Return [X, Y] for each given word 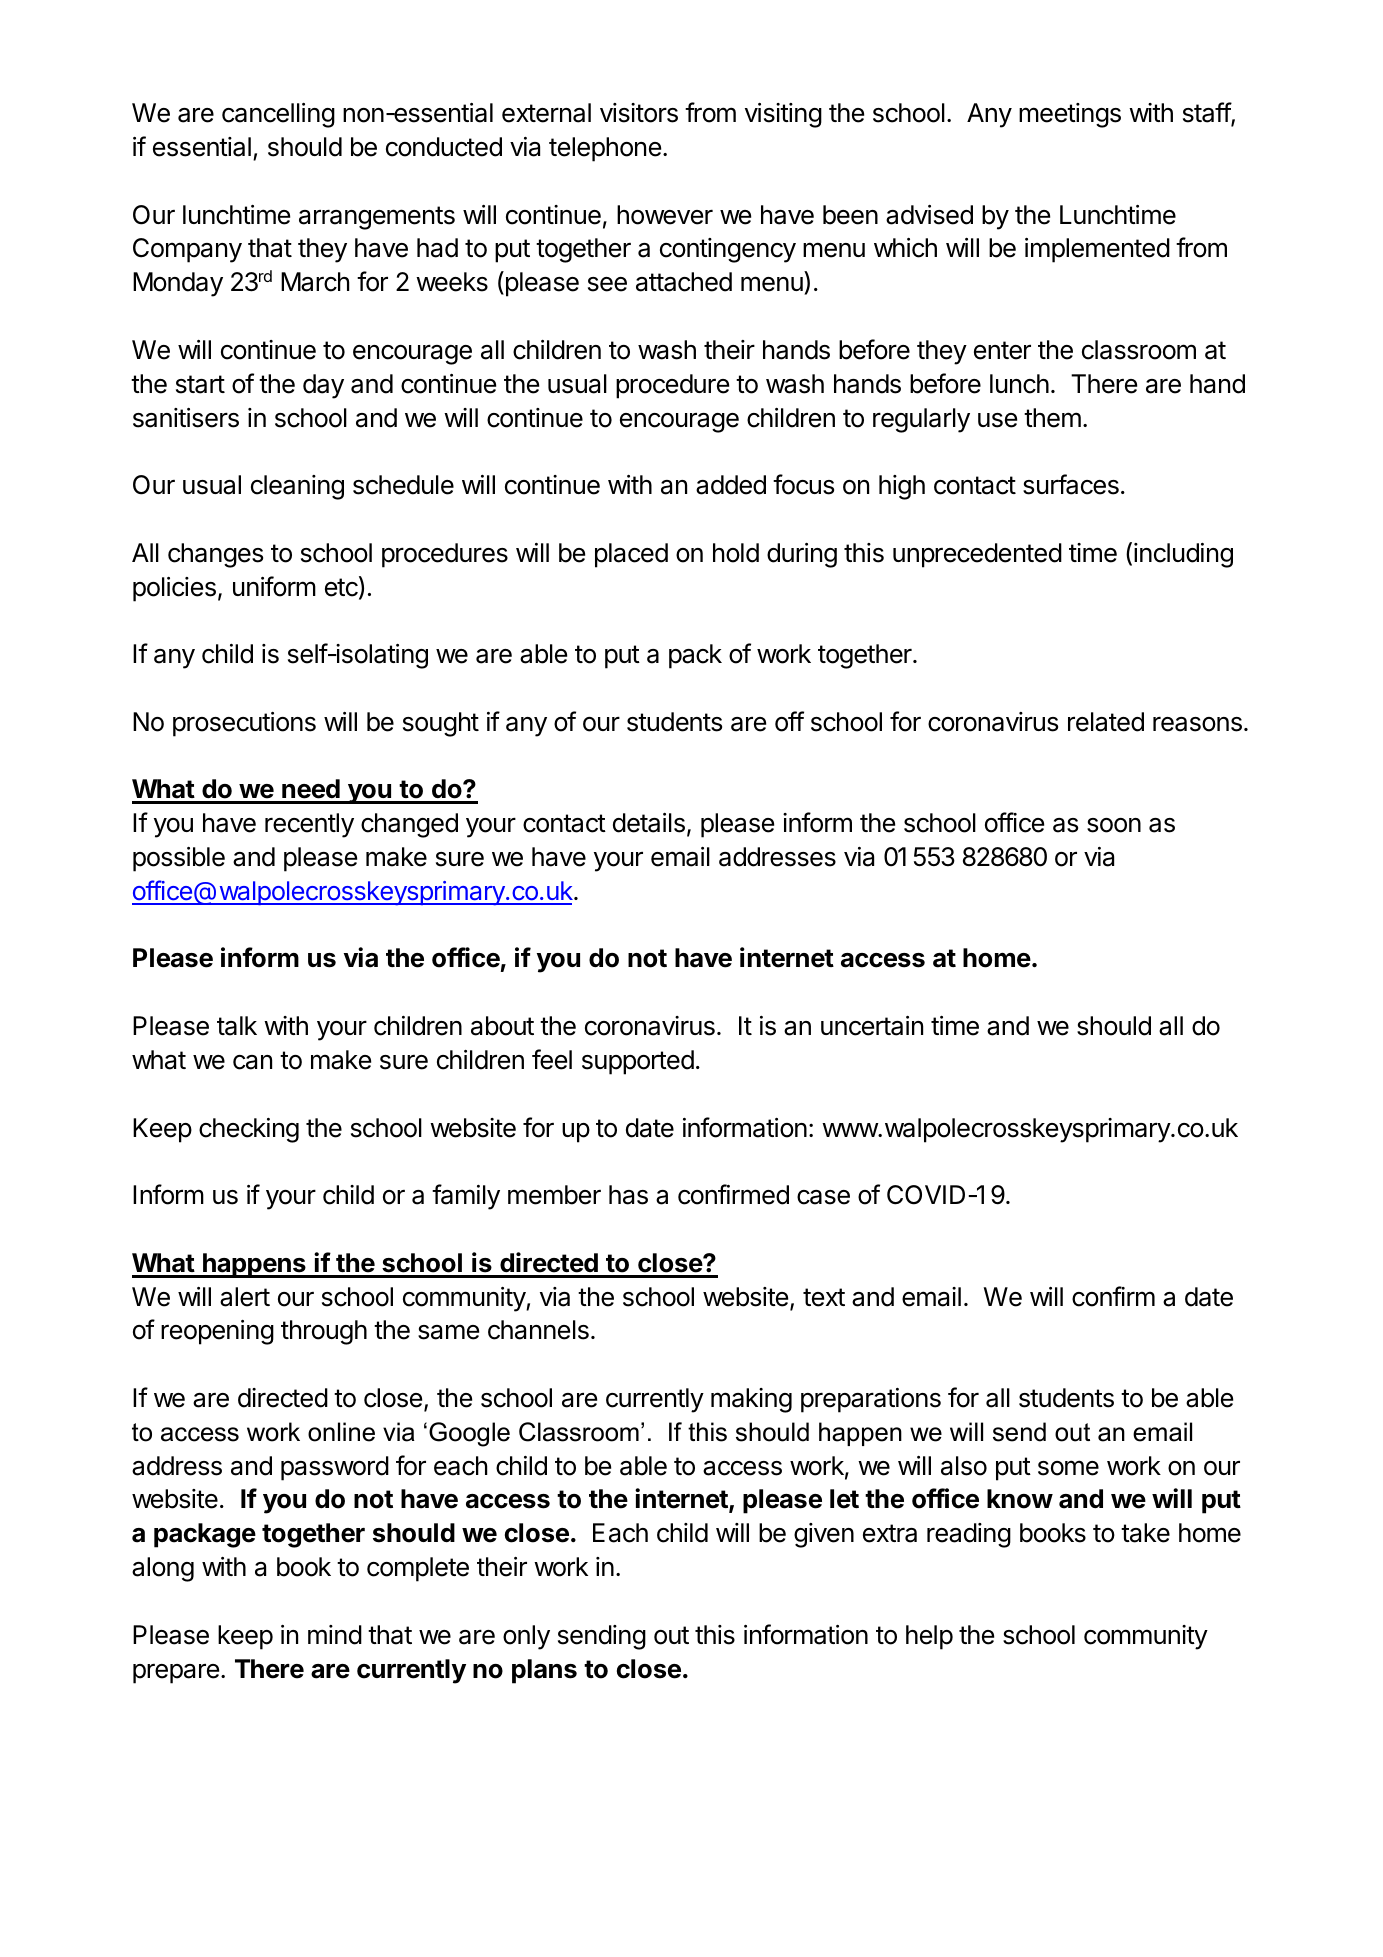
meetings [1070, 115]
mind [335, 1635]
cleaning [297, 487]
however [665, 215]
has [628, 1195]
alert [245, 1297]
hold [736, 553]
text [824, 1297]
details [649, 823]
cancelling [278, 115]
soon [1114, 825]
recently [309, 825]
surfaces [1071, 484]
